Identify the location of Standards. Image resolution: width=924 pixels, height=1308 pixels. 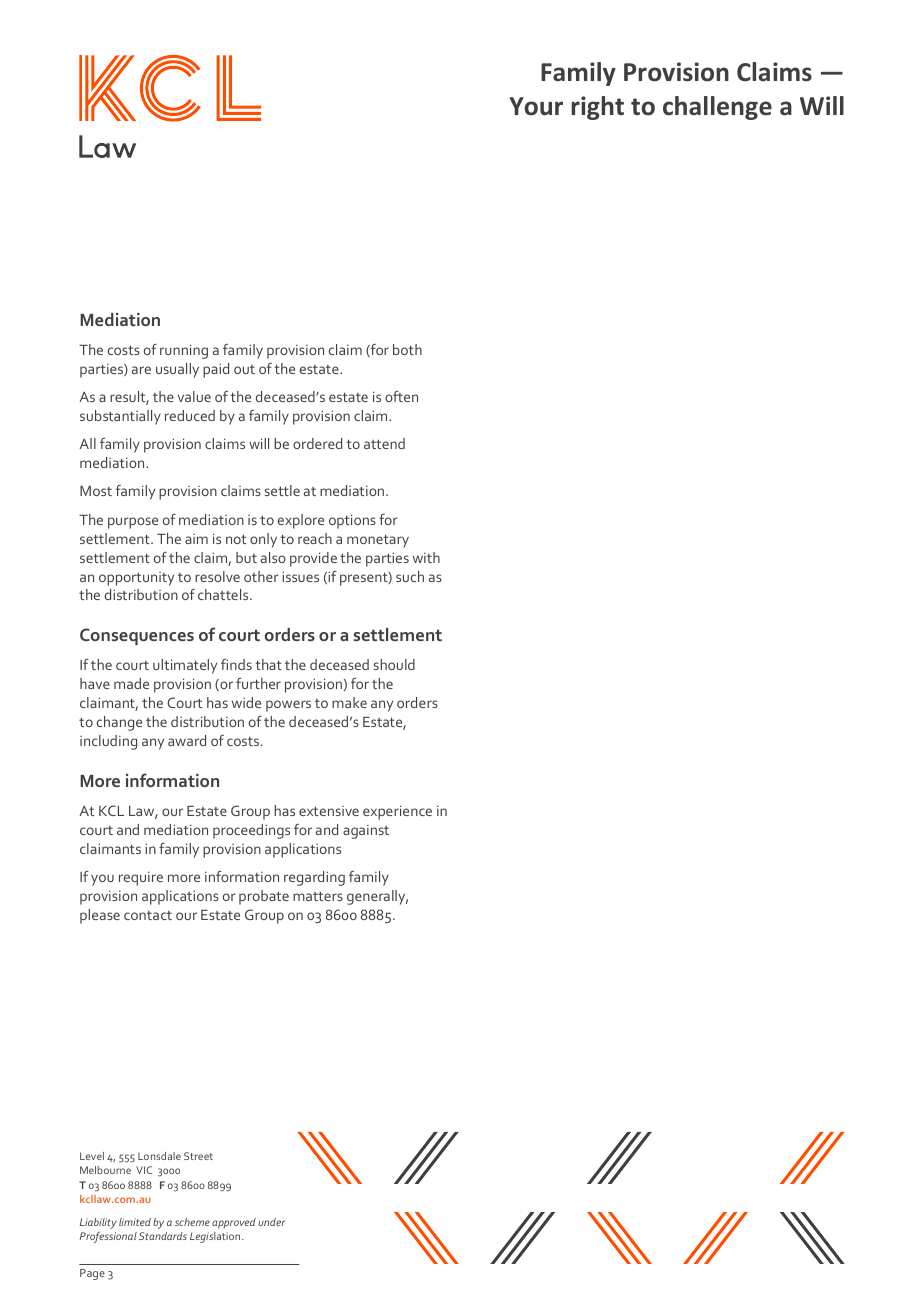
(163, 1236).
